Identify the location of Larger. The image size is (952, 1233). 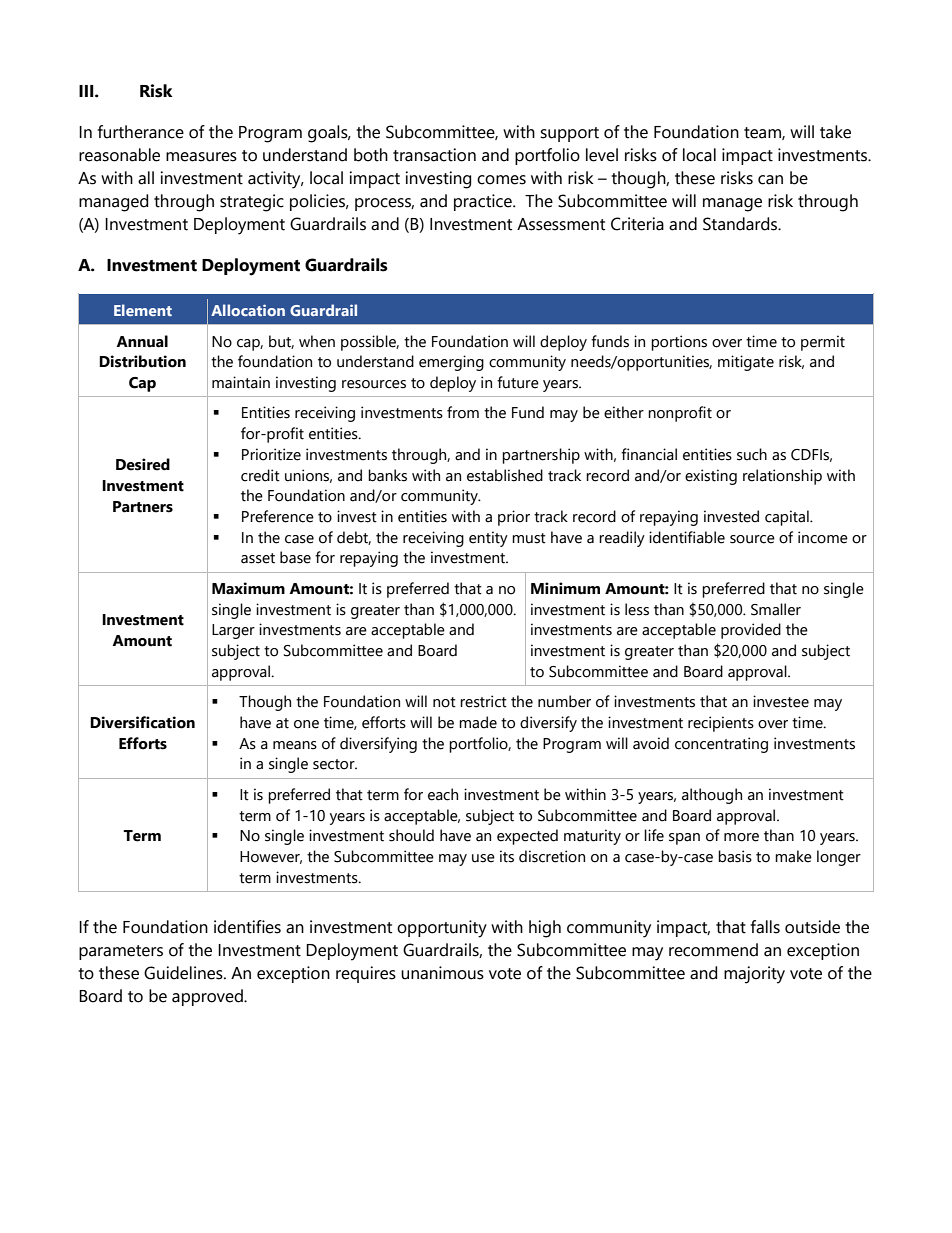
(233, 631).
